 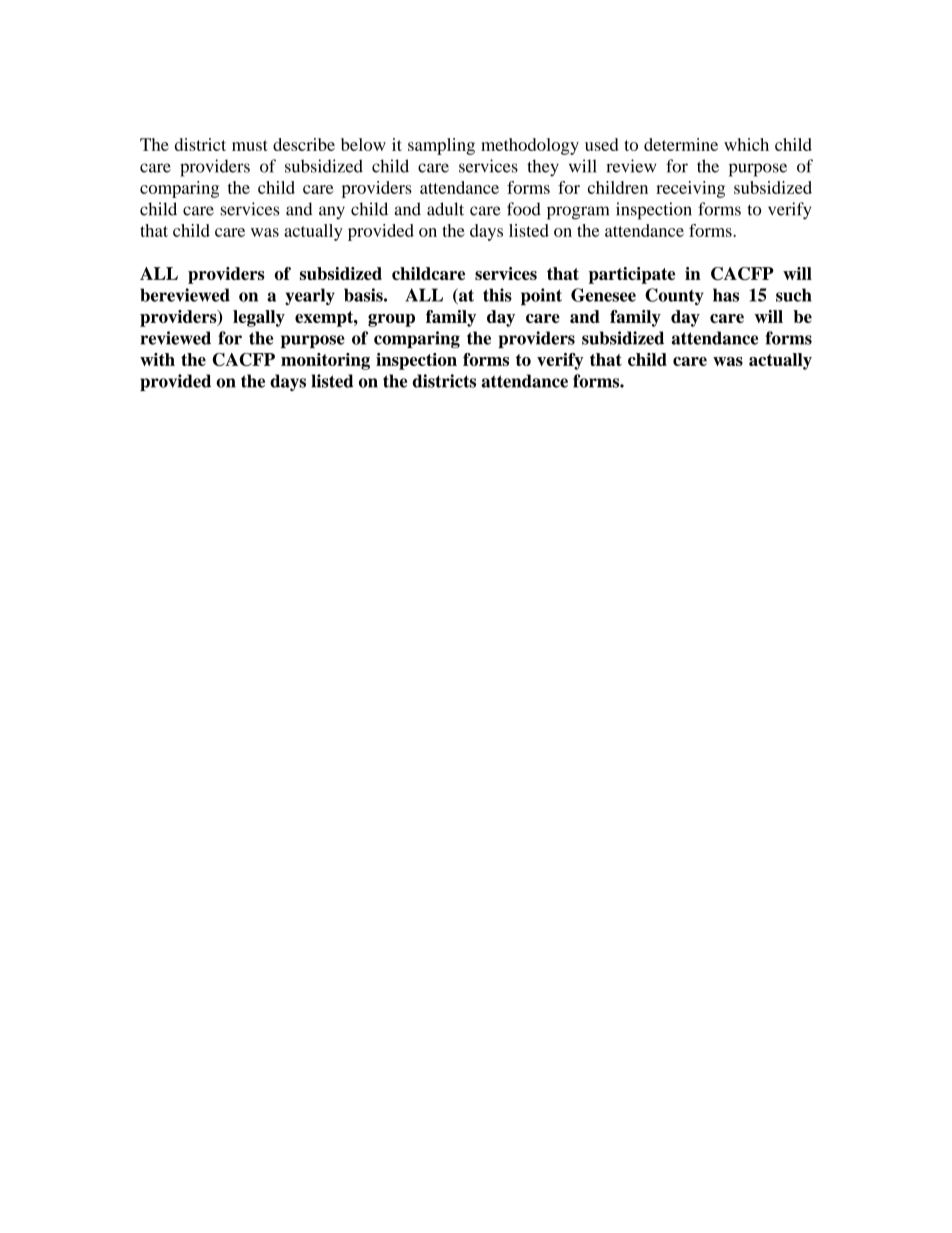 What do you see at coordinates (250, 145) in the page?
I see `must` at bounding box center [250, 145].
